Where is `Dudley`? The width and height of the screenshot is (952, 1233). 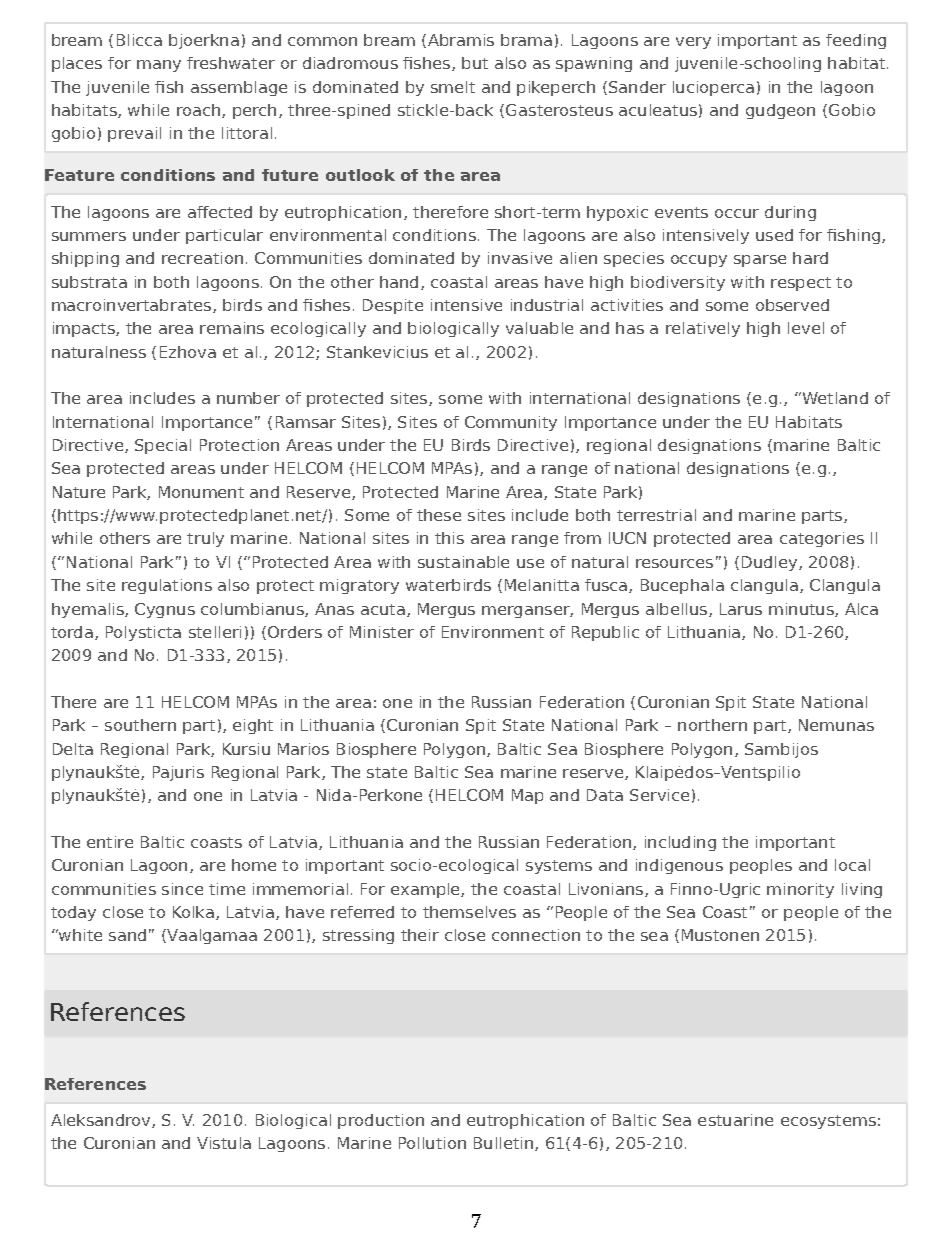 Dudley is located at coordinates (771, 563).
